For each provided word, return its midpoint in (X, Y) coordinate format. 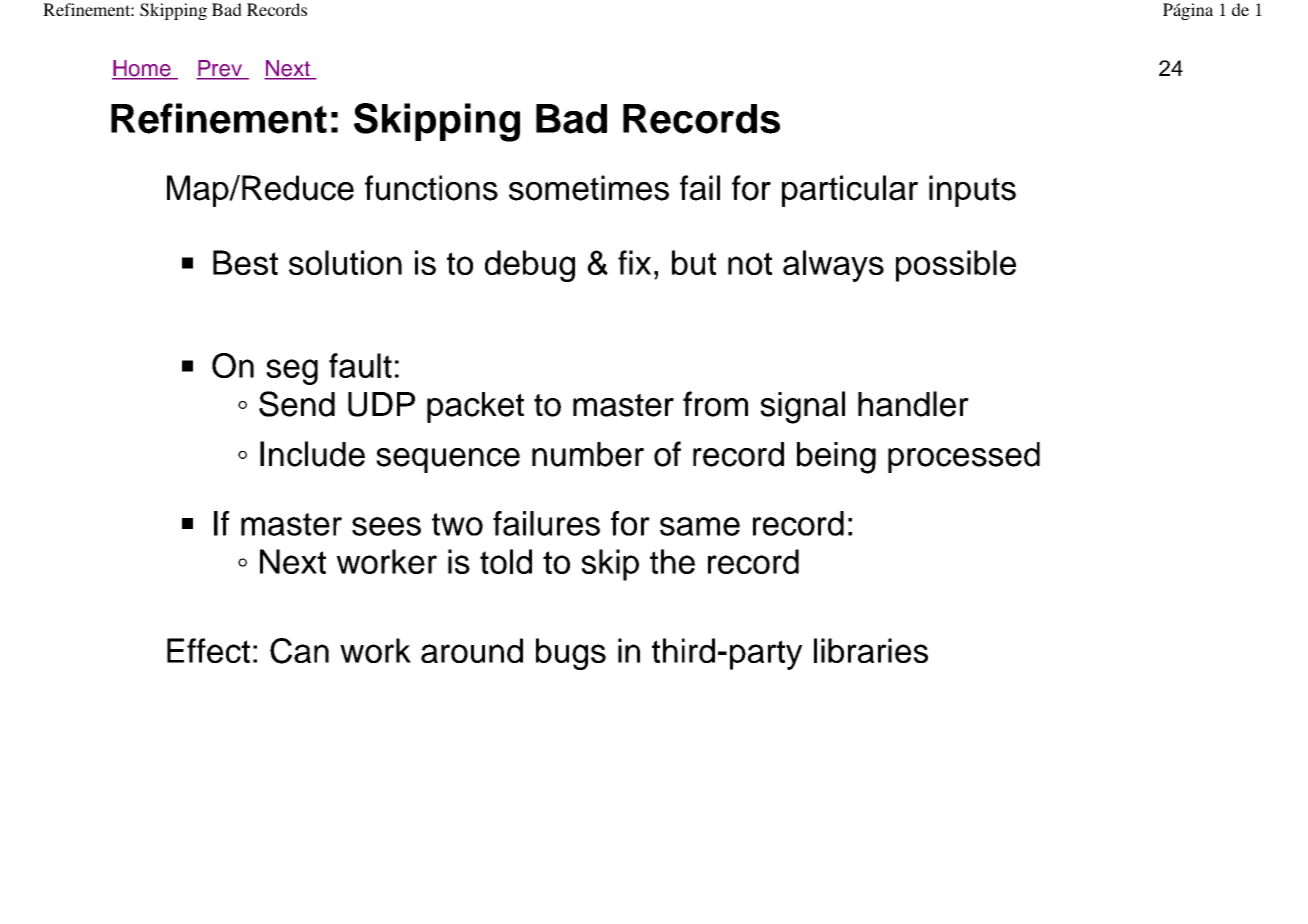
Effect (208, 650)
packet (475, 407)
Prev (220, 69)
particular (850, 191)
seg (292, 372)
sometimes (589, 188)
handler (913, 404)
